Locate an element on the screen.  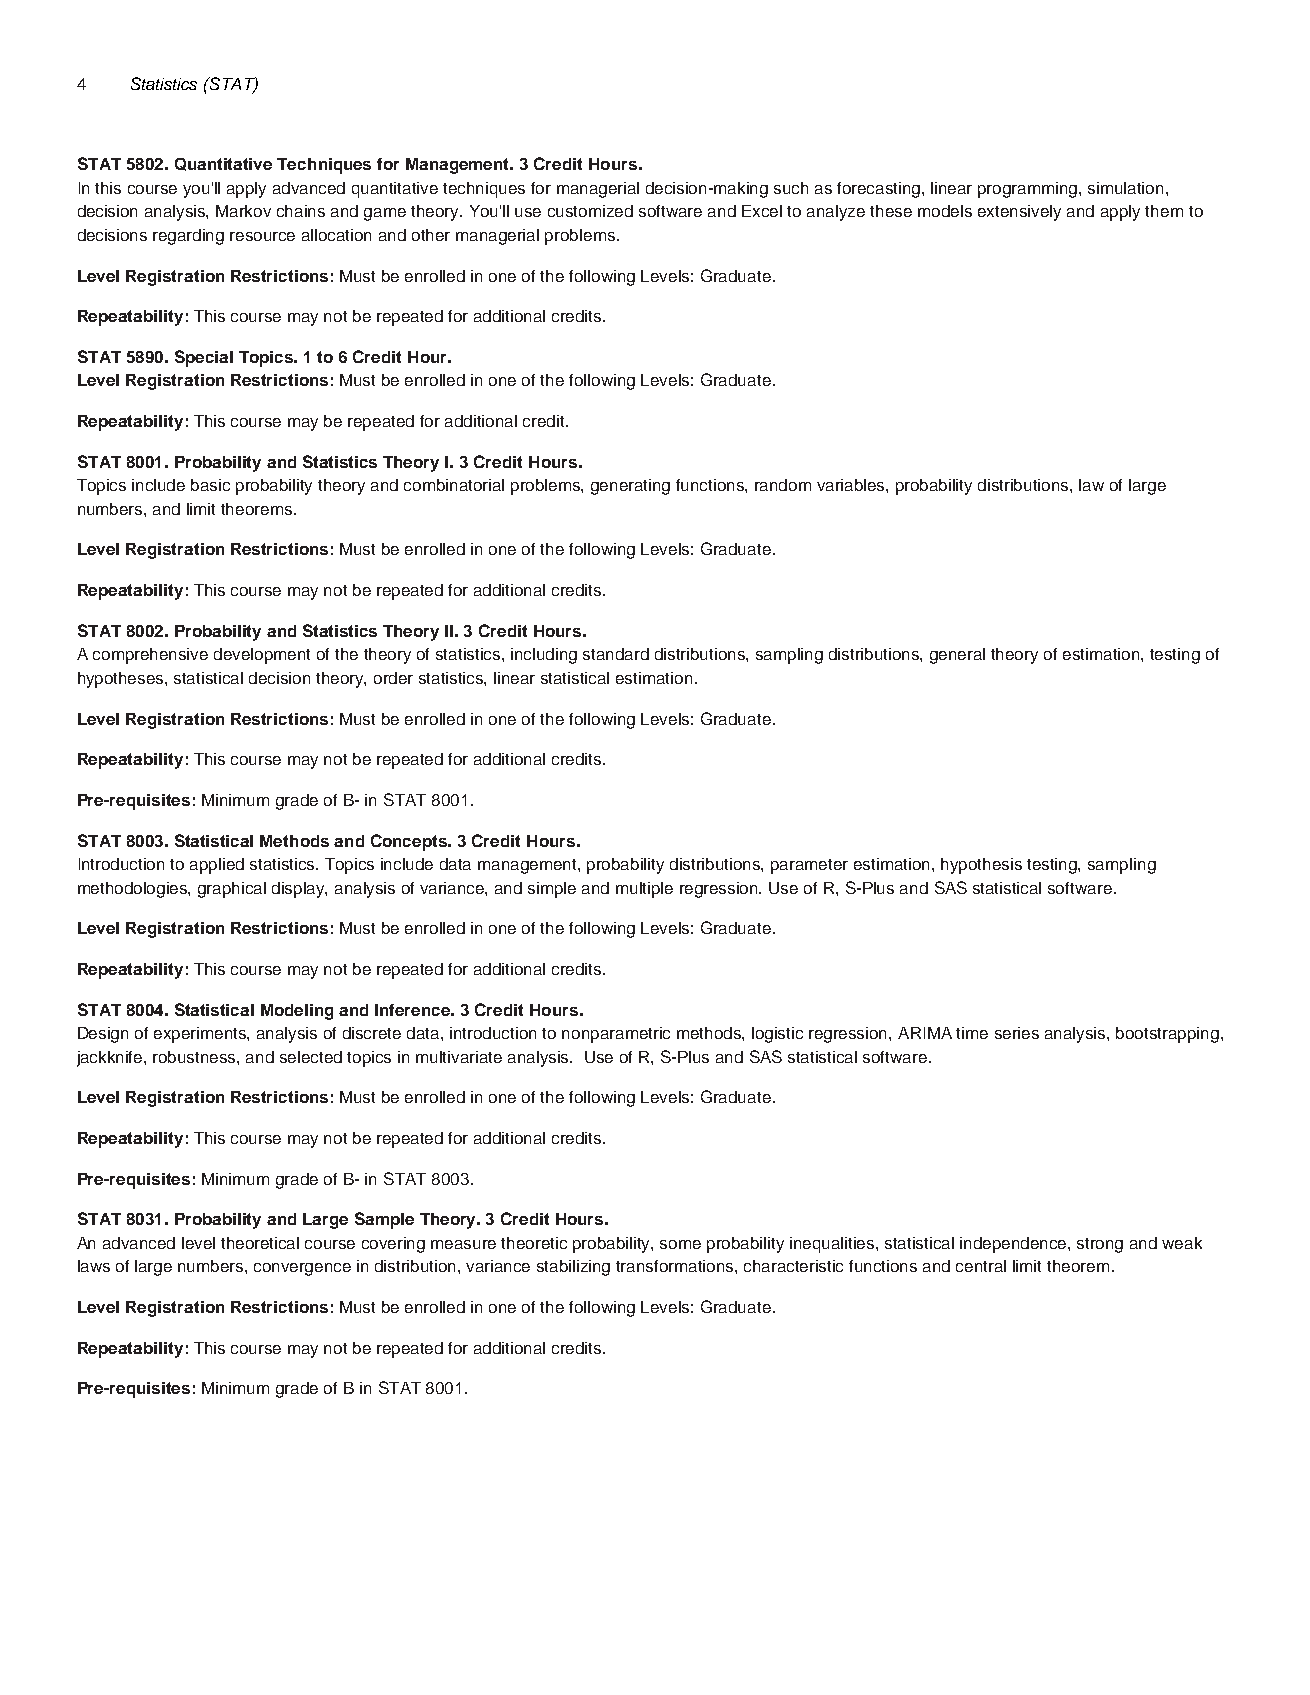
convergence is located at coordinates (302, 1269).
